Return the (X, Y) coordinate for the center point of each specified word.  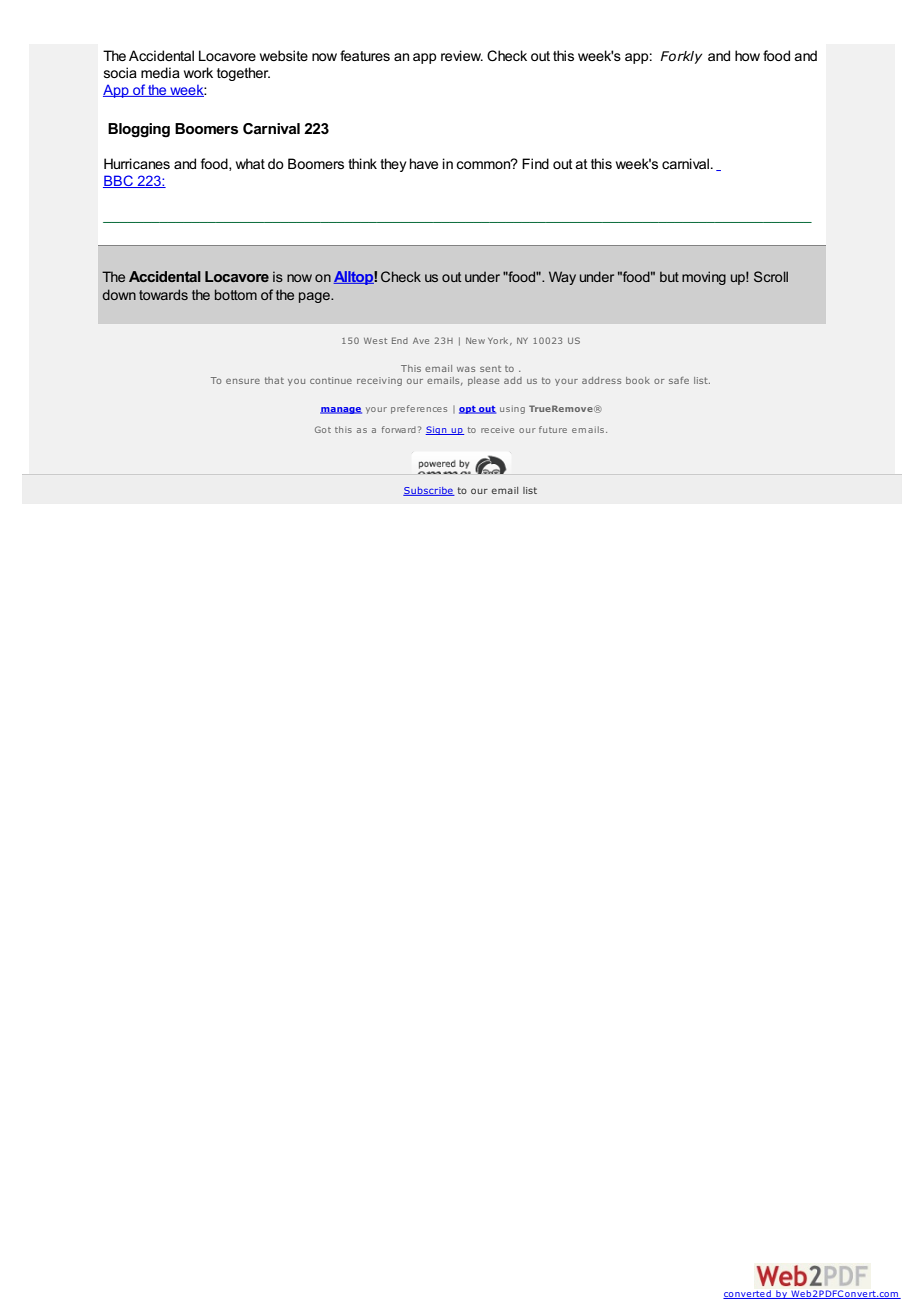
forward (399, 429)
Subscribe (429, 491)
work (198, 72)
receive (497, 430)
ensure (243, 381)
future (553, 429)
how (747, 55)
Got (323, 429)
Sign (437, 430)
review (462, 55)
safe (679, 380)
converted (748, 1294)
